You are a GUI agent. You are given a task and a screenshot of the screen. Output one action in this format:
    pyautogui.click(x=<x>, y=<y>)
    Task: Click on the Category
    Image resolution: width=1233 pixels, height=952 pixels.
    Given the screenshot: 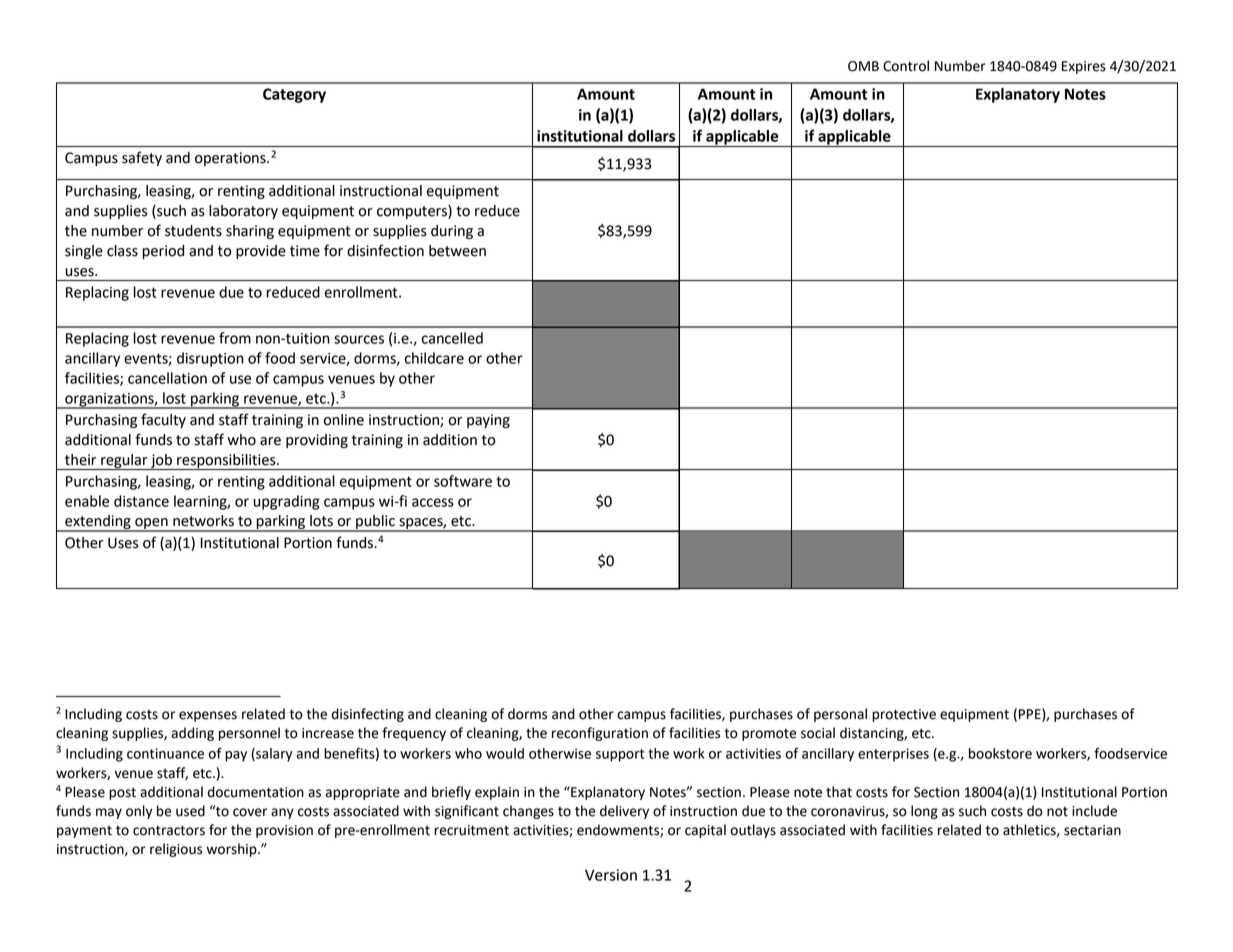 What is the action you would take?
    pyautogui.click(x=294, y=95)
